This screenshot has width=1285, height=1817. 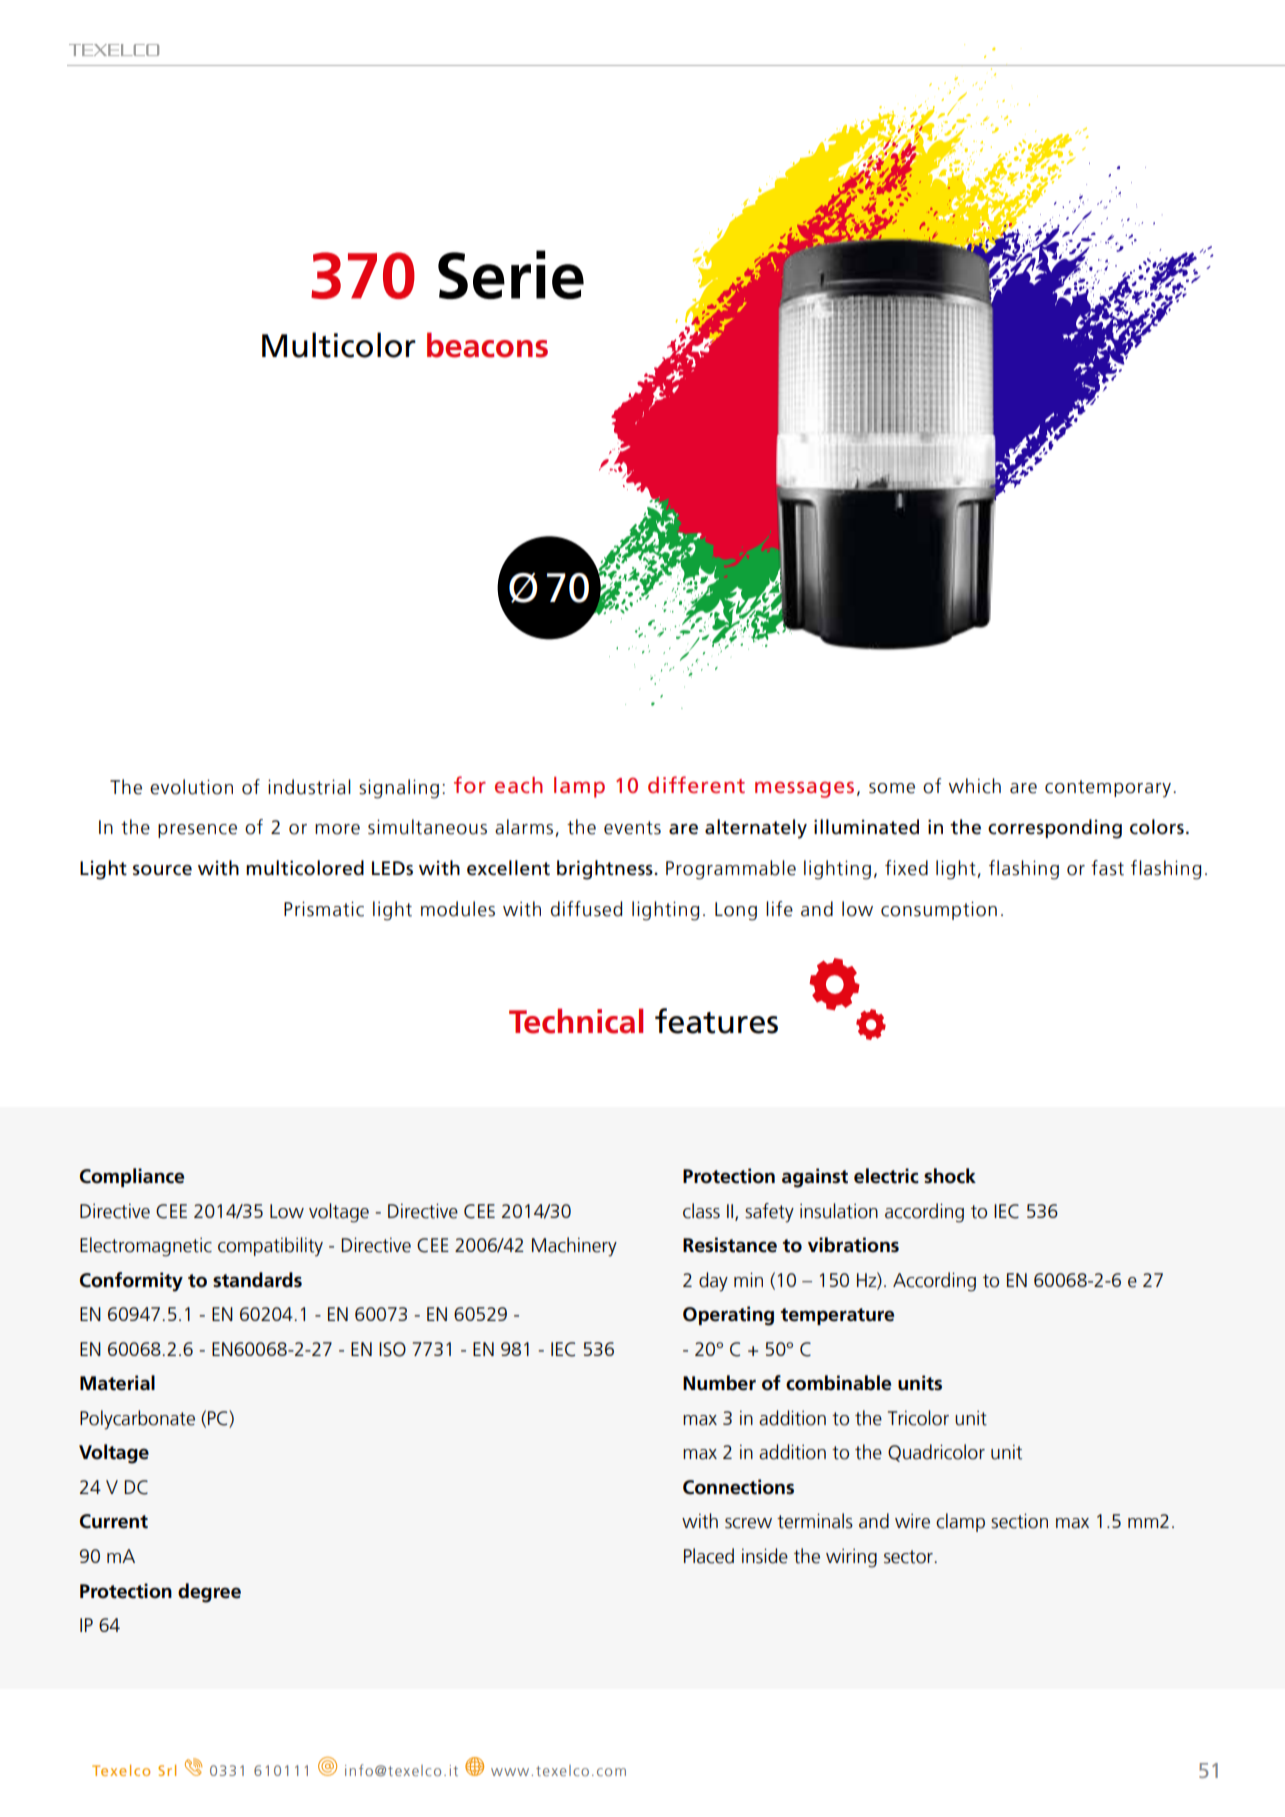 I want to click on different, so click(x=696, y=784).
